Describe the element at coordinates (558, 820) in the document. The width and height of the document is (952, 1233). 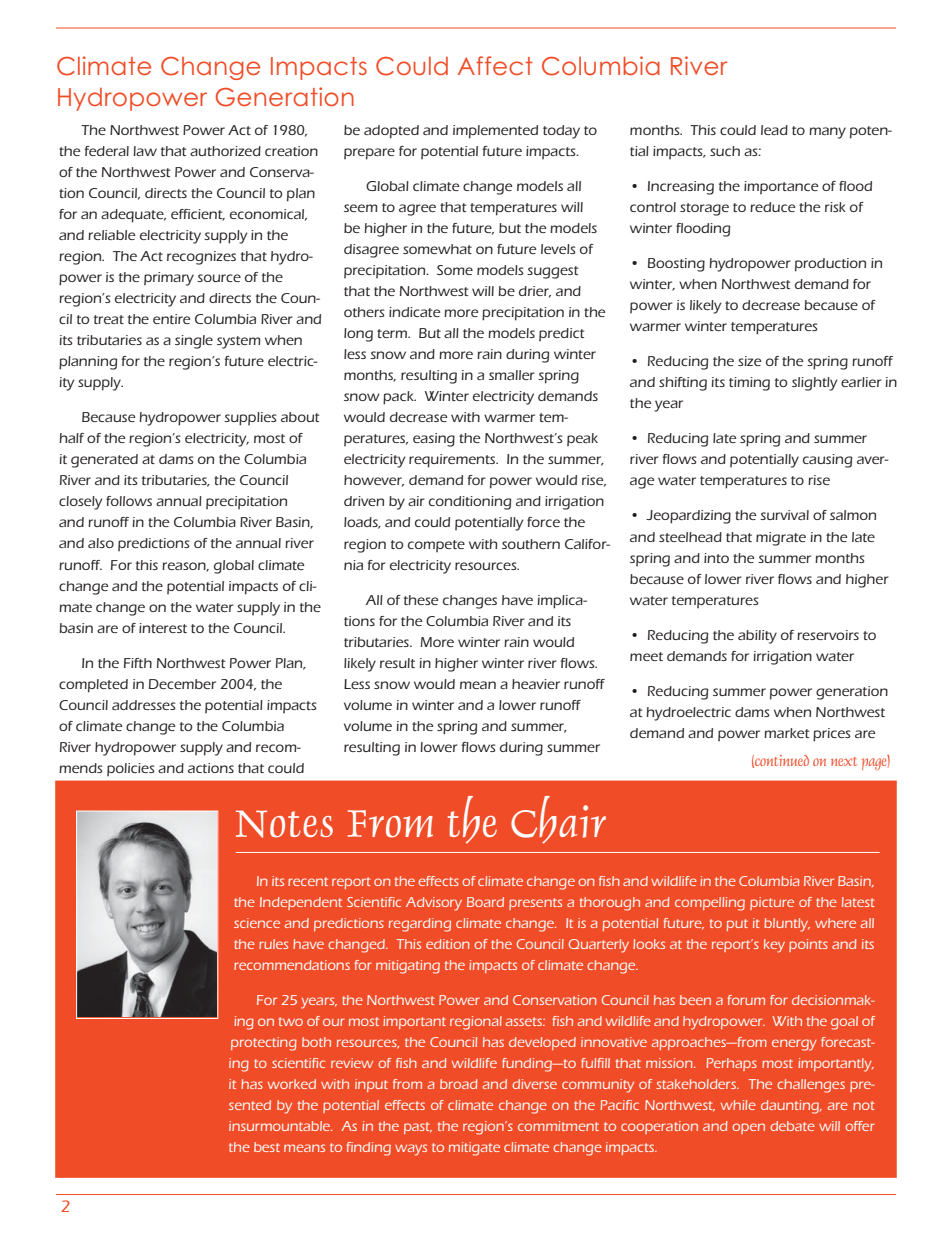
I see `Chair` at that location.
